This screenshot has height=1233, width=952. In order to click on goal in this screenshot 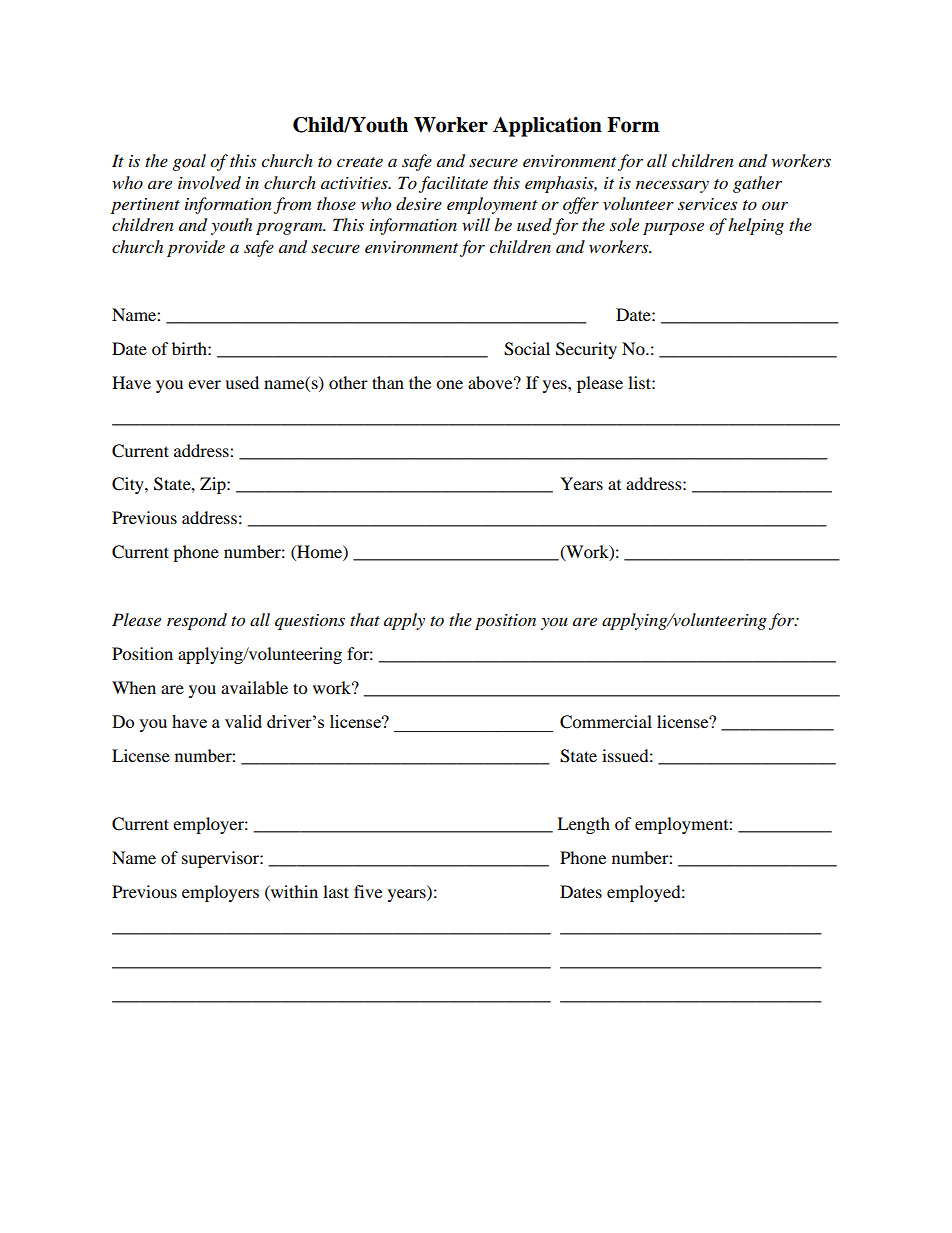, I will do `click(189, 162)`.
